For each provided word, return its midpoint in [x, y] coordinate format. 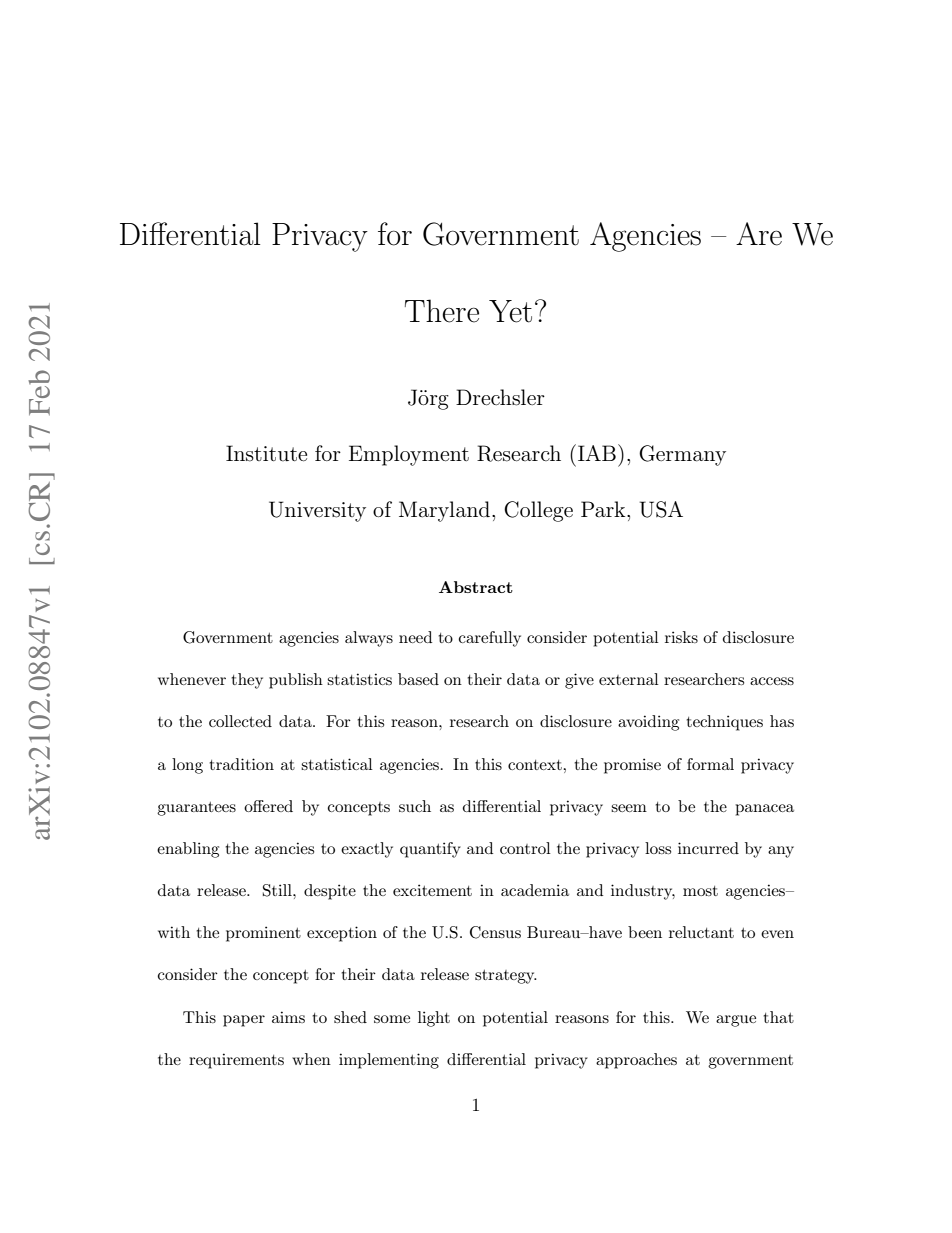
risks [681, 637]
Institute [266, 453]
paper [244, 1021]
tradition [241, 764]
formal [710, 764]
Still [278, 890]
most [700, 891]
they [247, 681]
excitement [432, 890]
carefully [490, 639]
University [317, 511]
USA [661, 509]
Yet [510, 311]
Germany [682, 455]
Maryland [446, 511]
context [536, 765]
